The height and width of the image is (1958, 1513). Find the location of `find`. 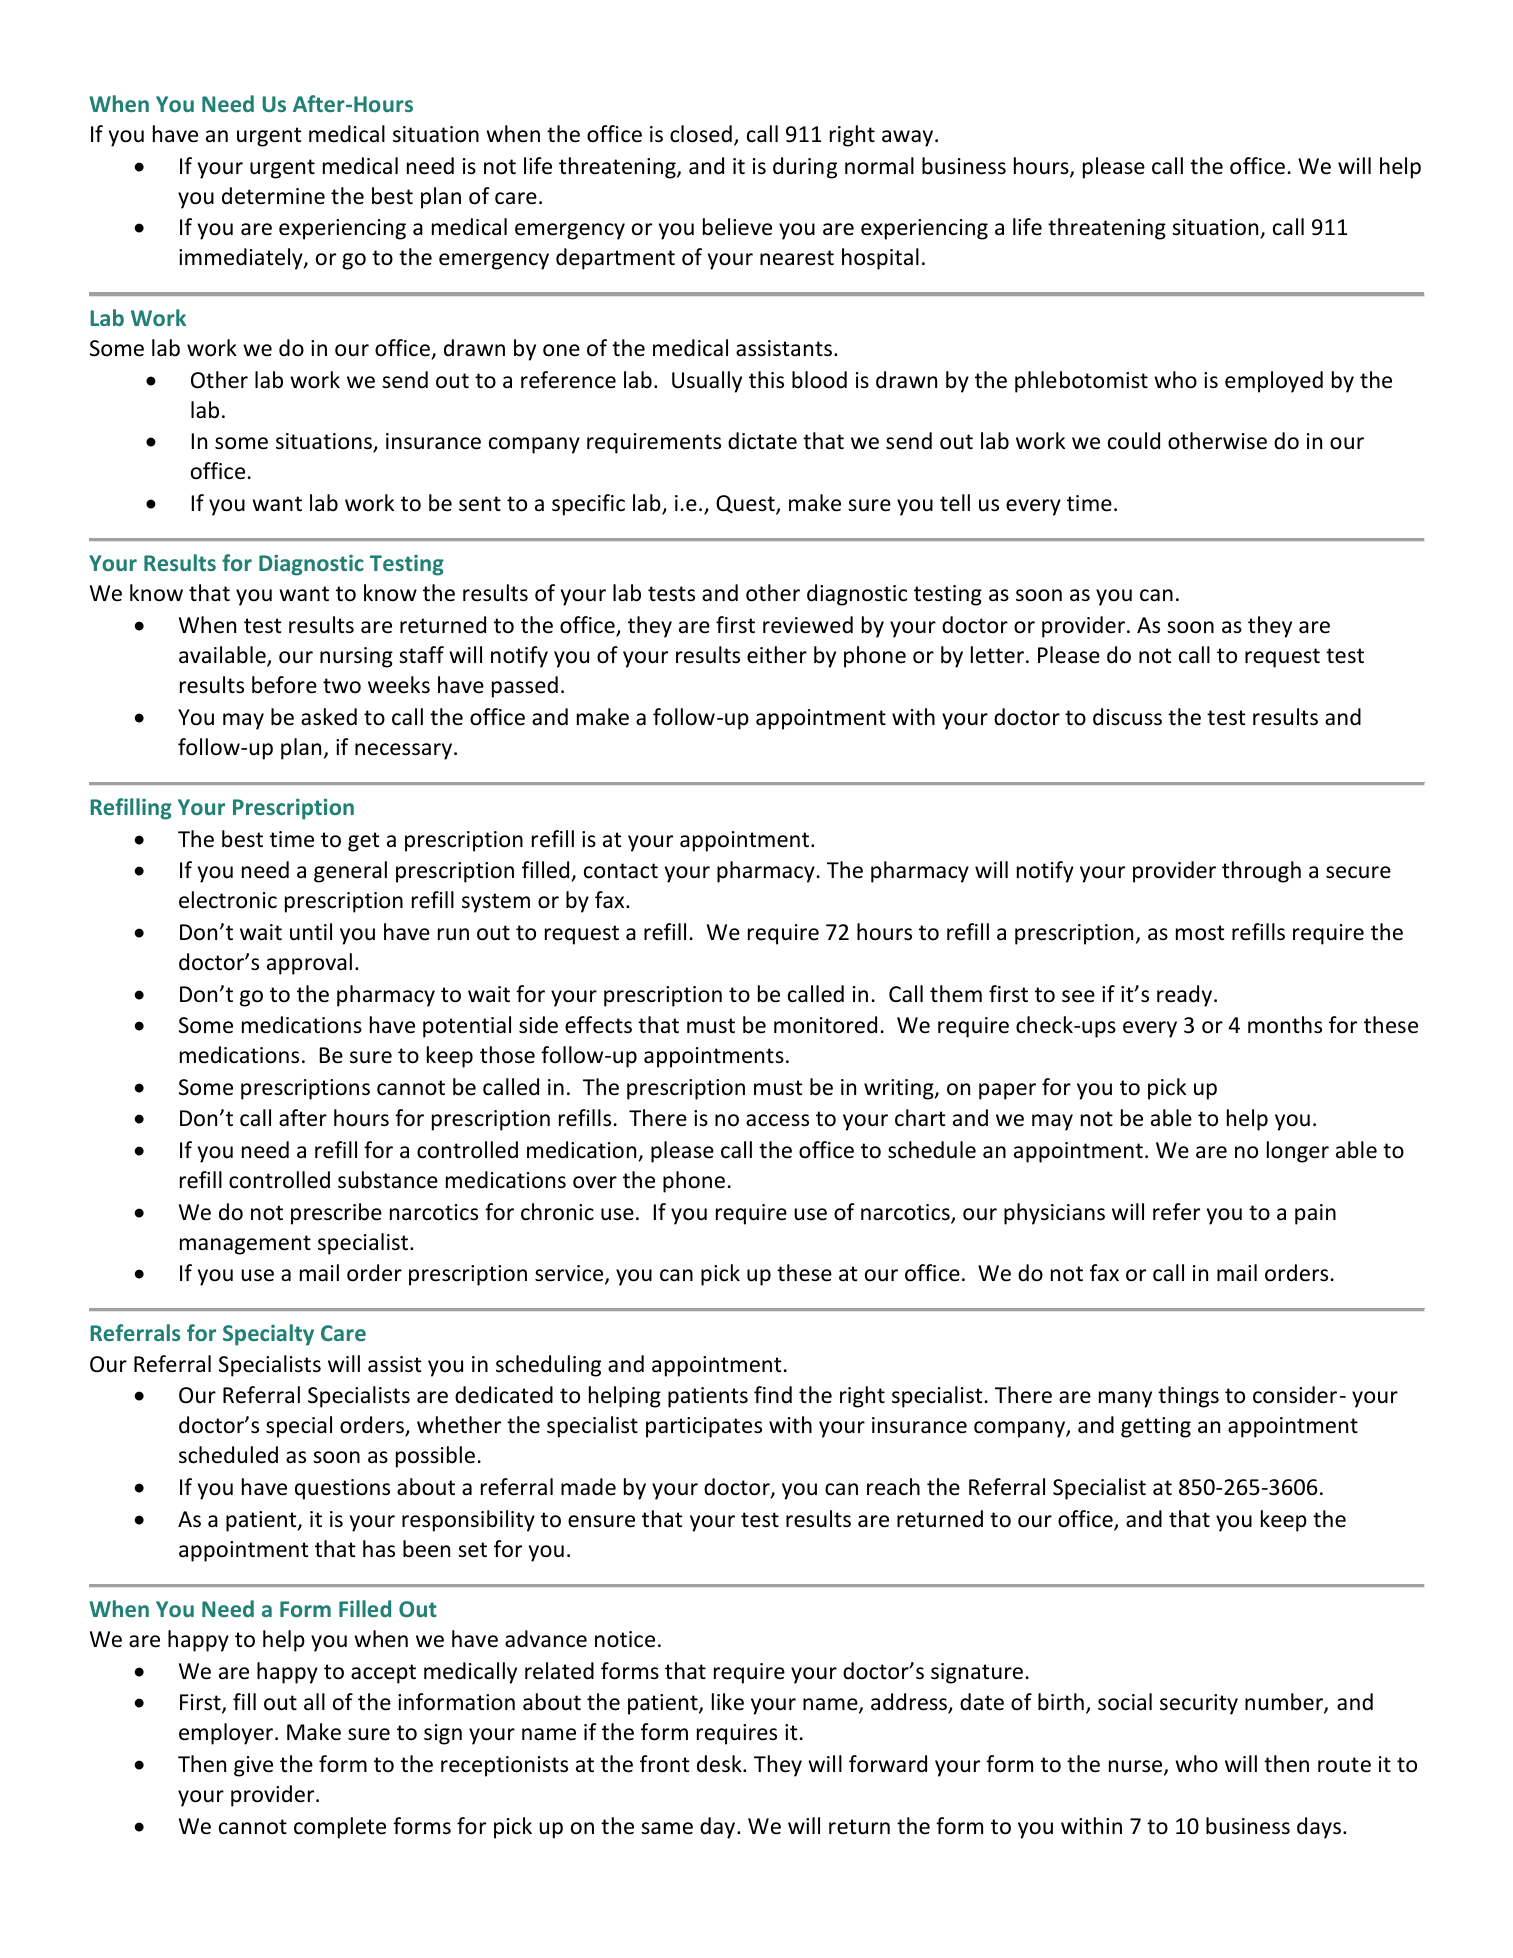

find is located at coordinates (773, 1394).
